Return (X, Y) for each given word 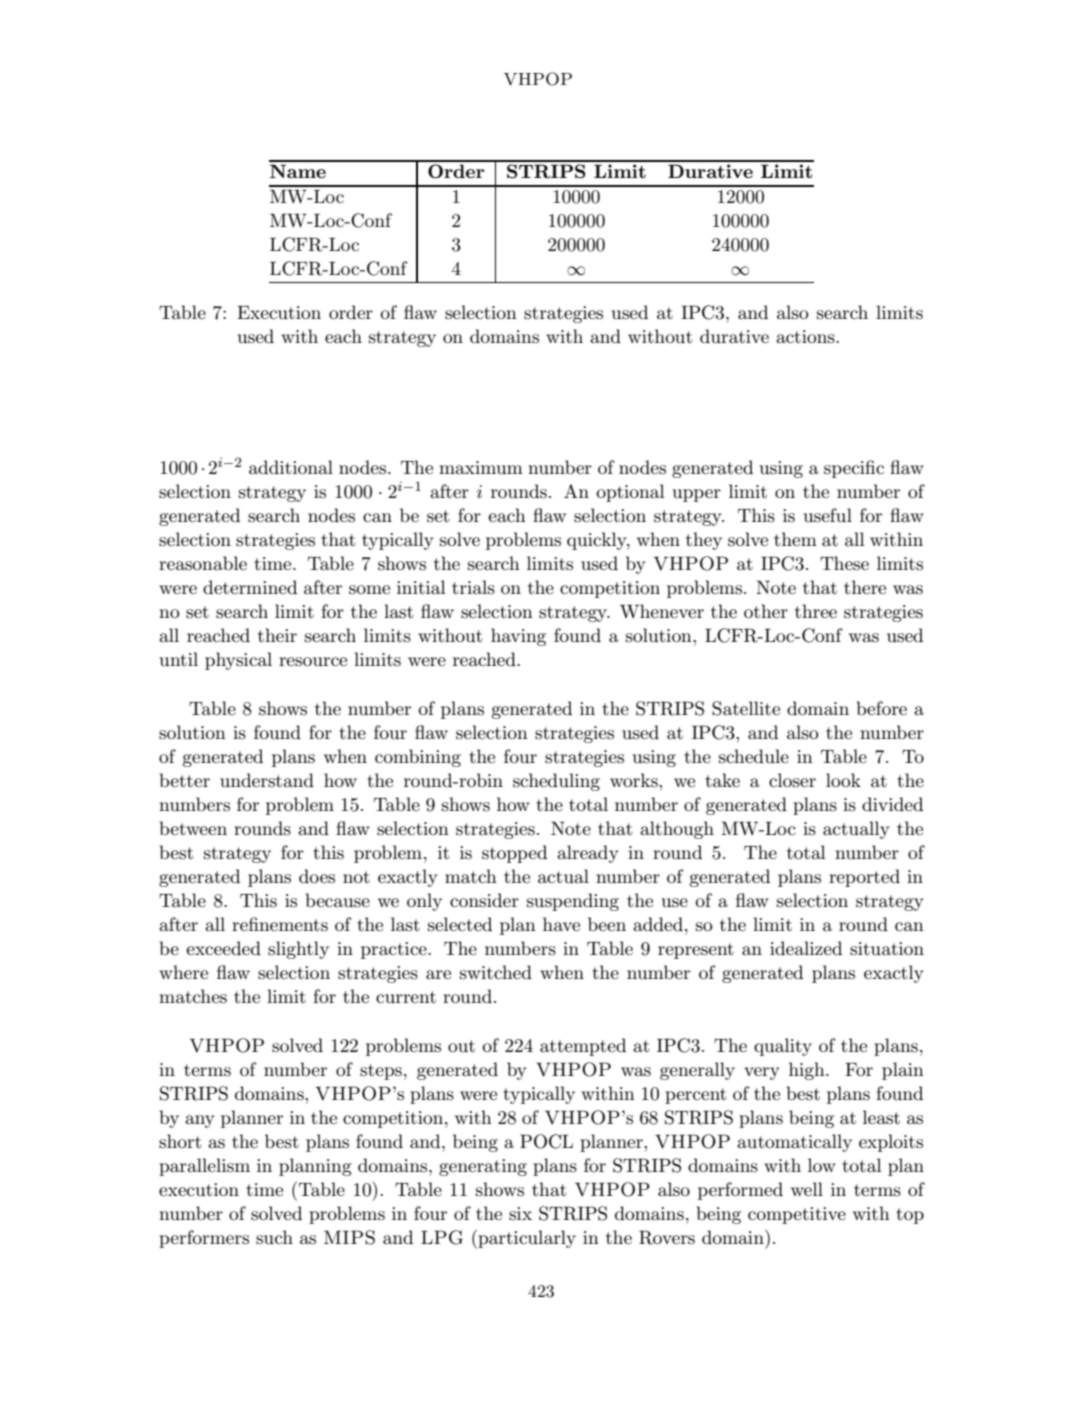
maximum (481, 468)
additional (291, 467)
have (561, 924)
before (881, 708)
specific (854, 469)
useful (828, 515)
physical (238, 661)
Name (298, 171)
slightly (298, 950)
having (518, 637)
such (274, 1237)
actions (806, 337)
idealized (806, 948)
